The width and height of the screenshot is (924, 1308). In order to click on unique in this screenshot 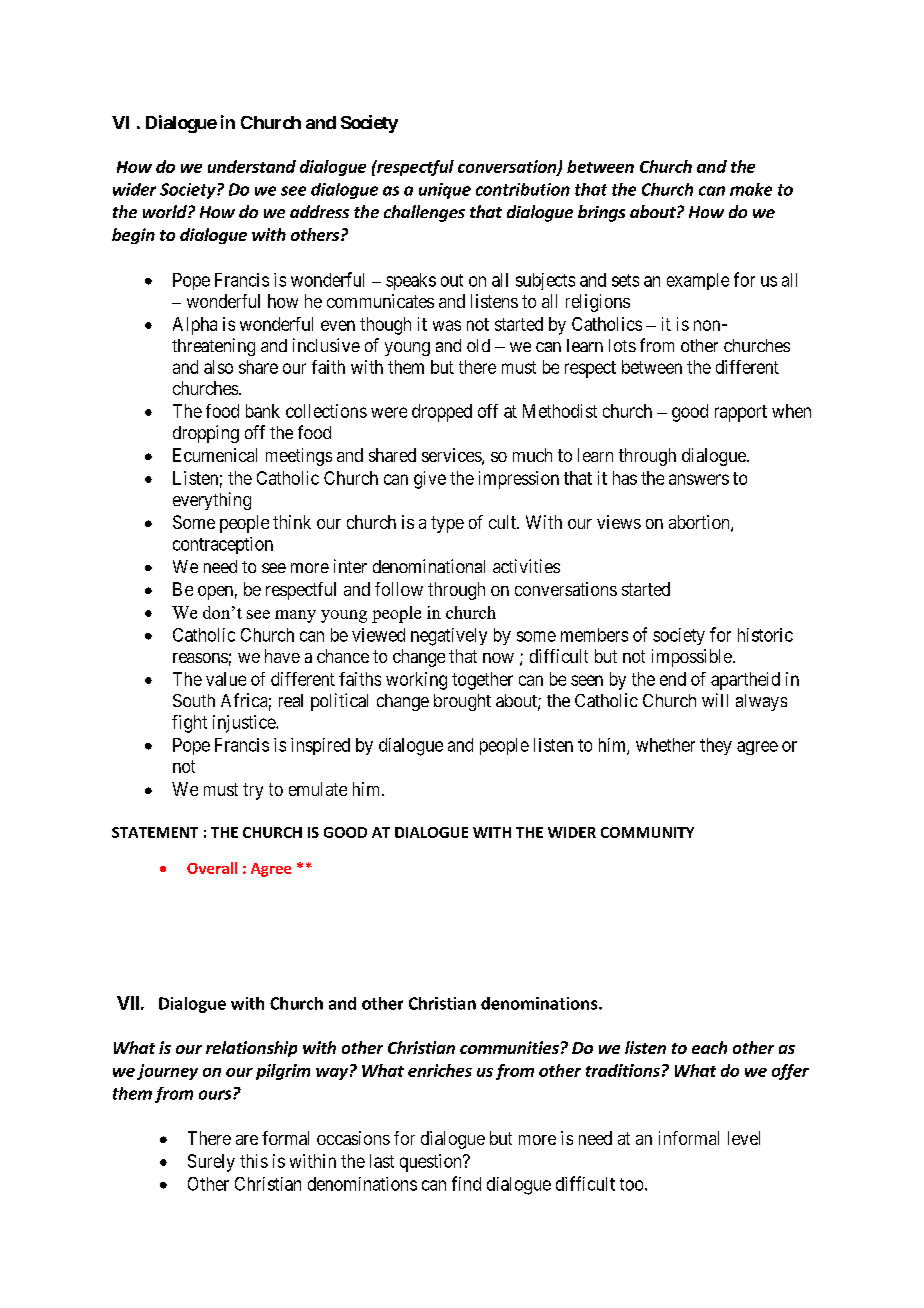, I will do `click(445, 191)`.
